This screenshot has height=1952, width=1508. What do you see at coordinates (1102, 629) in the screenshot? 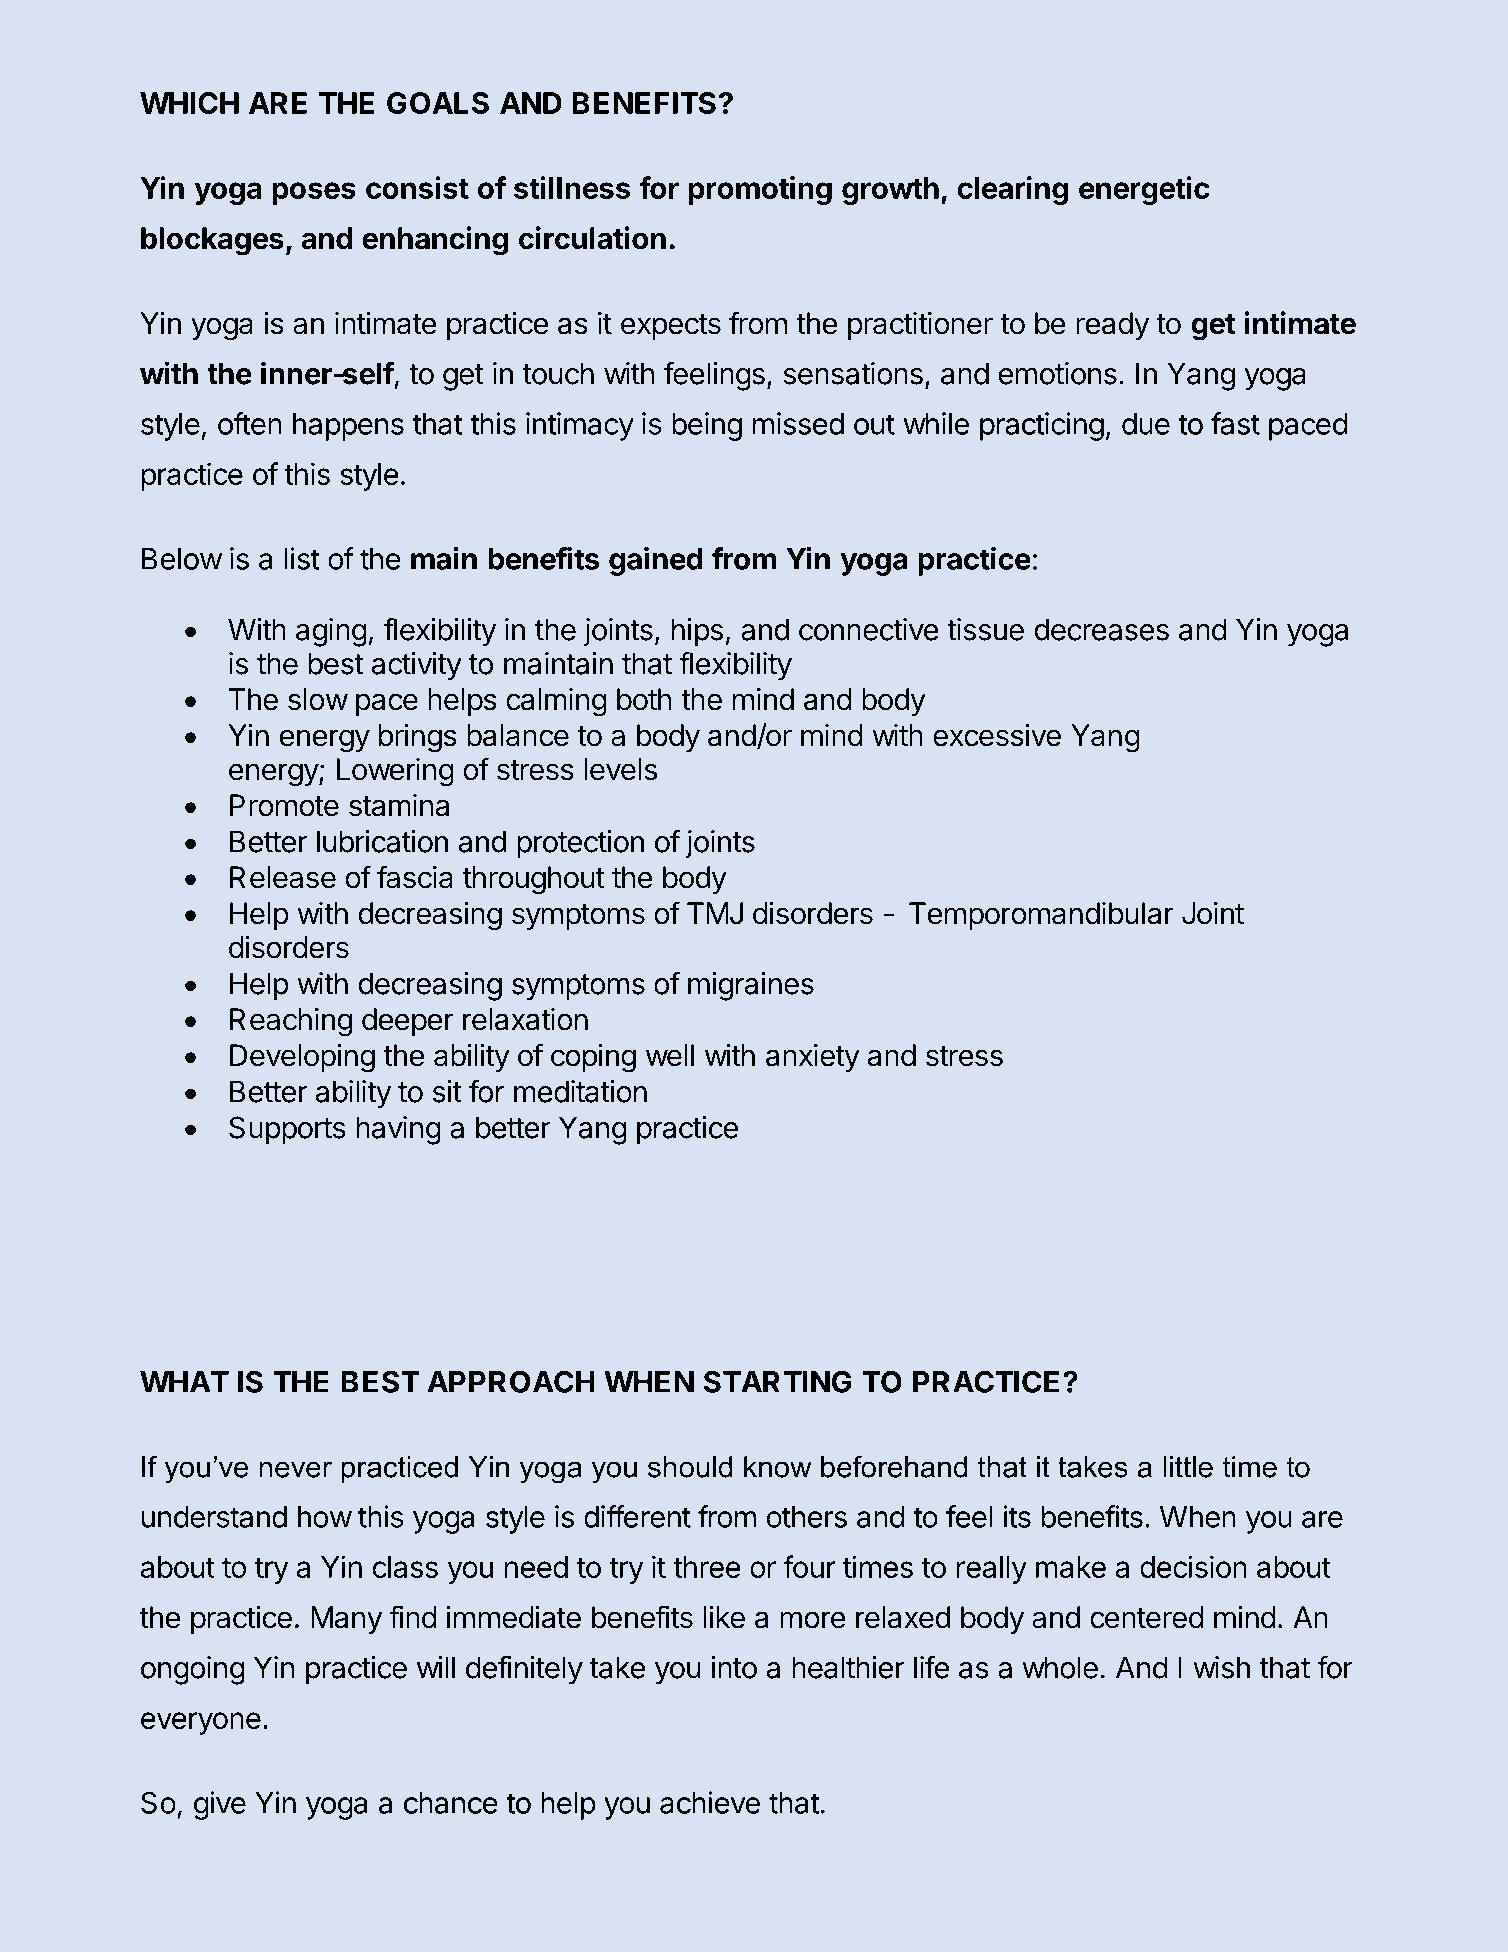
I see `decreases` at bounding box center [1102, 629].
